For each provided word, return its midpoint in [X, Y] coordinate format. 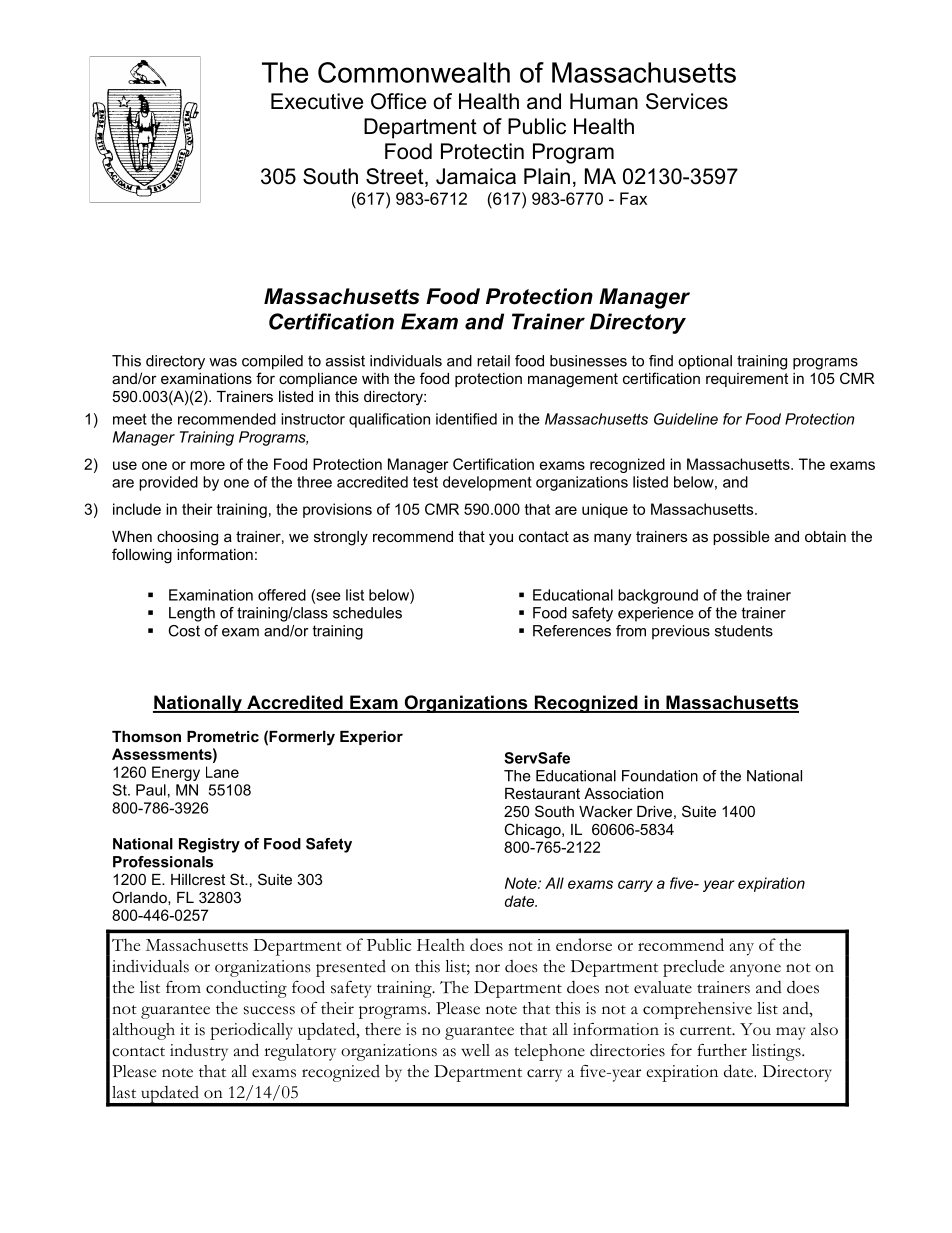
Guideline [686, 419]
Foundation [660, 776]
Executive [317, 101]
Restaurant [542, 793]
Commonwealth [414, 72]
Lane [222, 772]
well [475, 1050]
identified [466, 419]
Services [687, 101]
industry [199, 1052]
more [207, 465]
